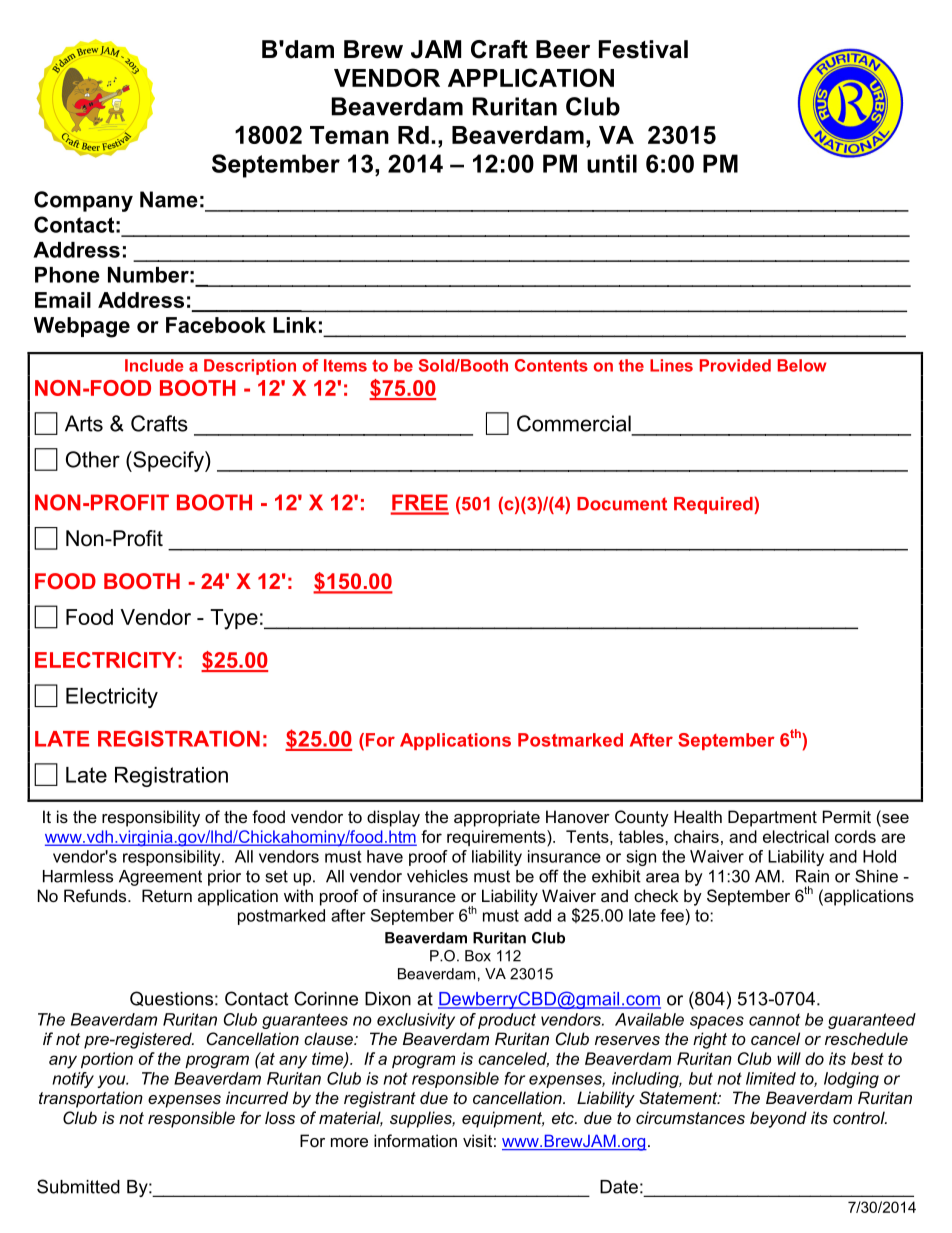 The image size is (952, 1233). I want to click on Items, so click(345, 365).
